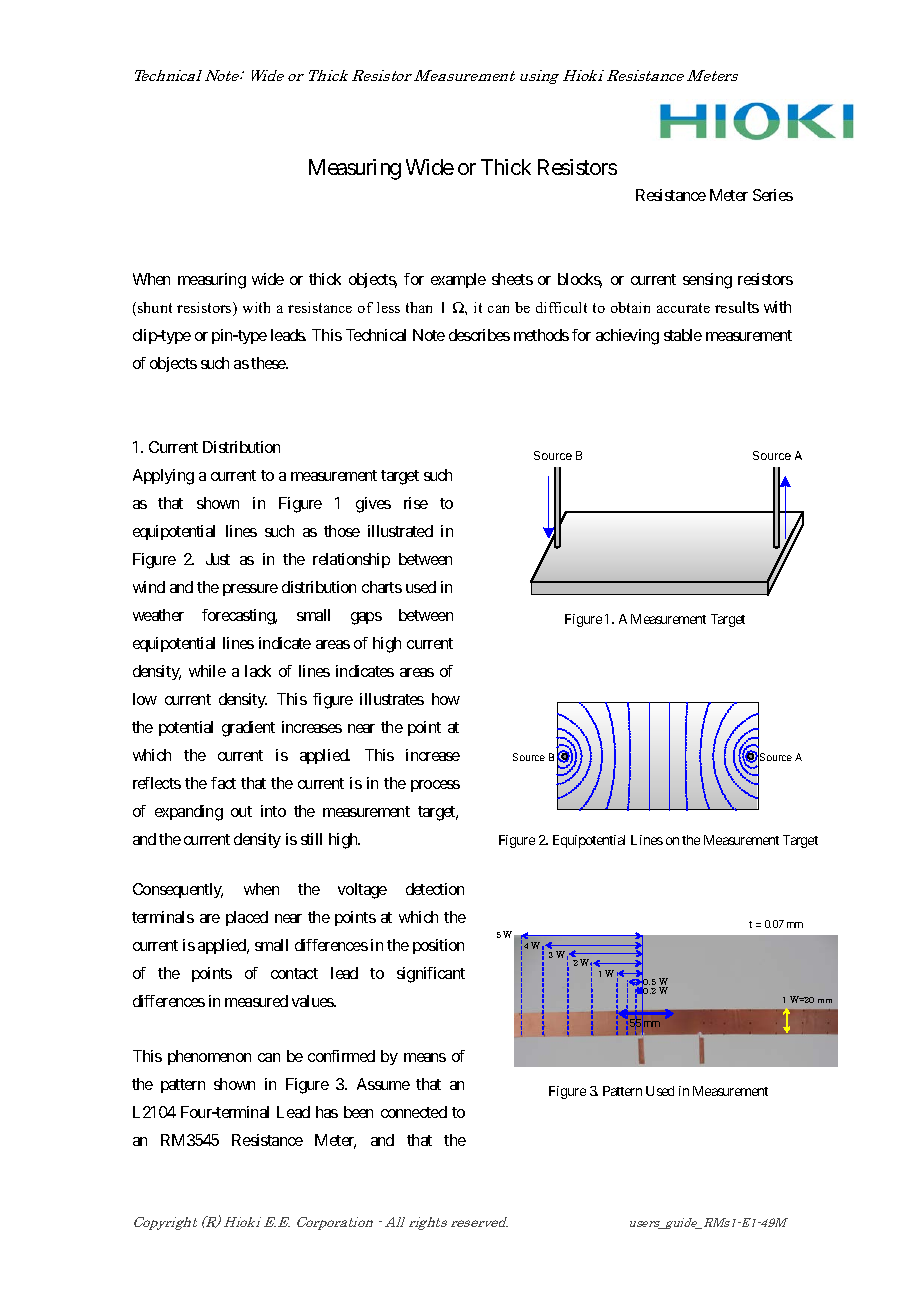 The image size is (924, 1308). I want to click on while, so click(207, 671).
